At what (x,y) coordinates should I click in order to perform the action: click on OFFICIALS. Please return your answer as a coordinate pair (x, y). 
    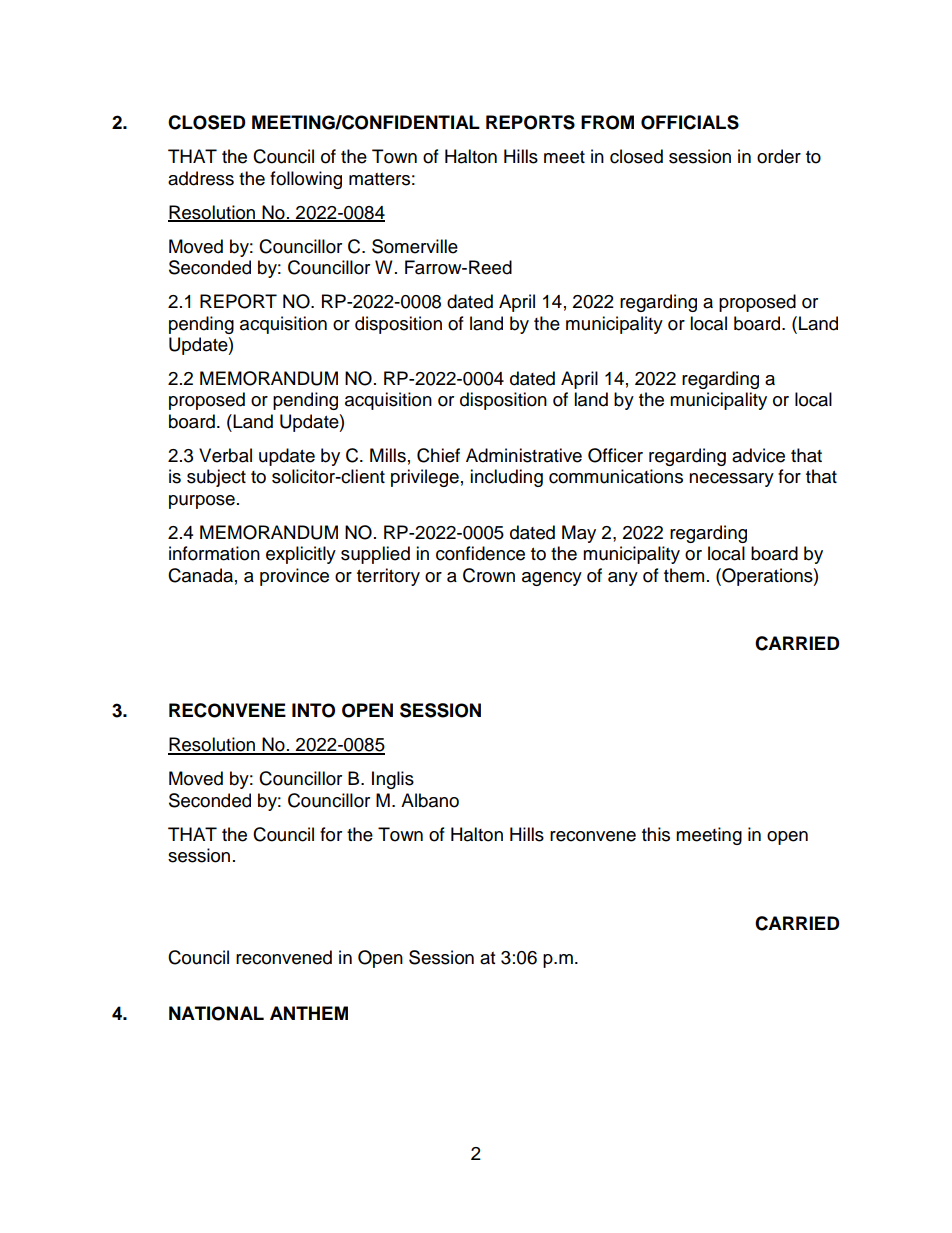
    Looking at the image, I should click on (690, 122).
